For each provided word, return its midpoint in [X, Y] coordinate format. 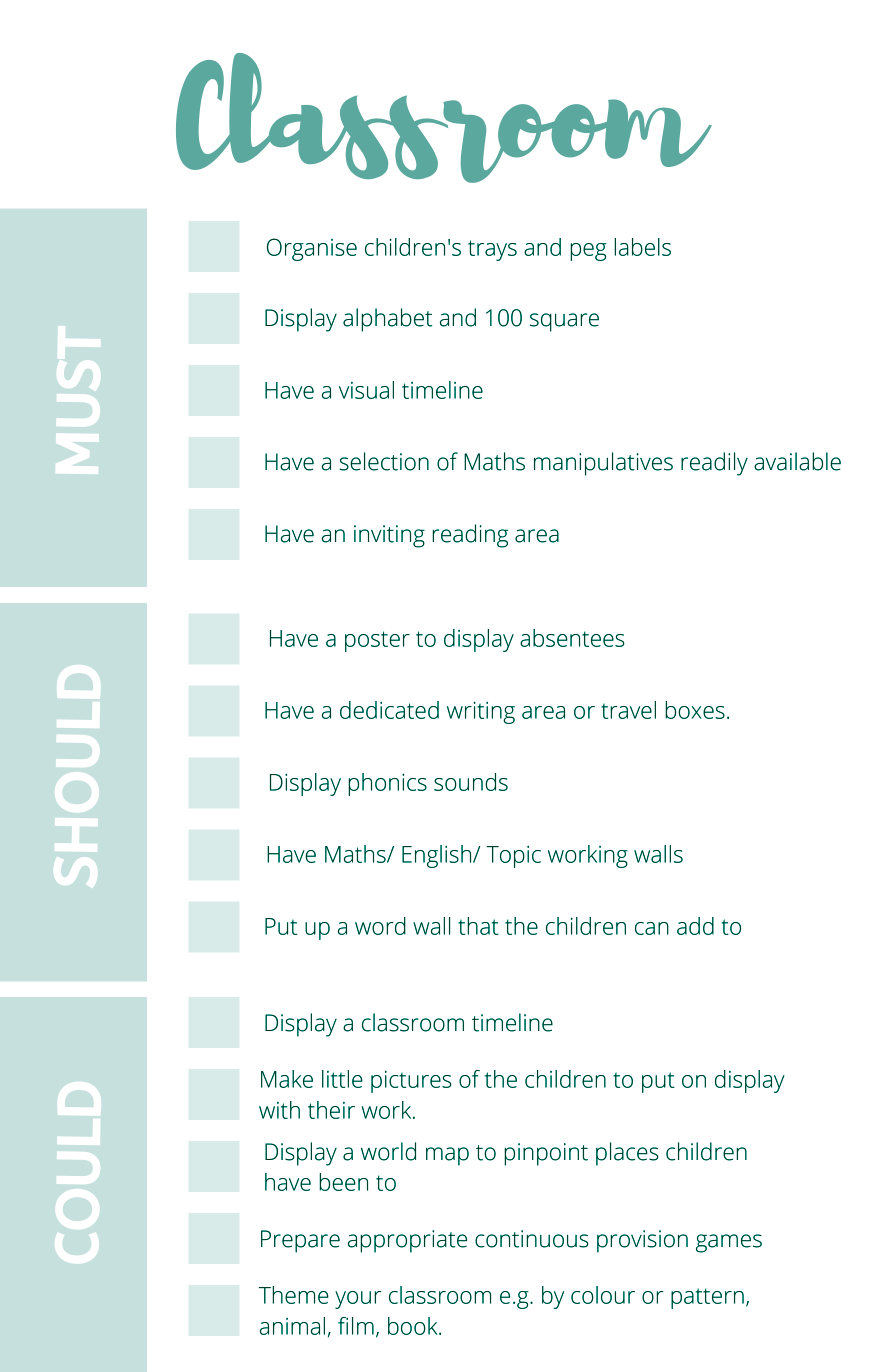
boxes [695, 710]
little [342, 1079]
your [358, 1300]
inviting [389, 536]
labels [642, 247]
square [564, 322]
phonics [387, 784]
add [695, 926]
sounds [471, 782]
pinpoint [546, 1154]
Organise [312, 249]
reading [470, 536]
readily [714, 464]
